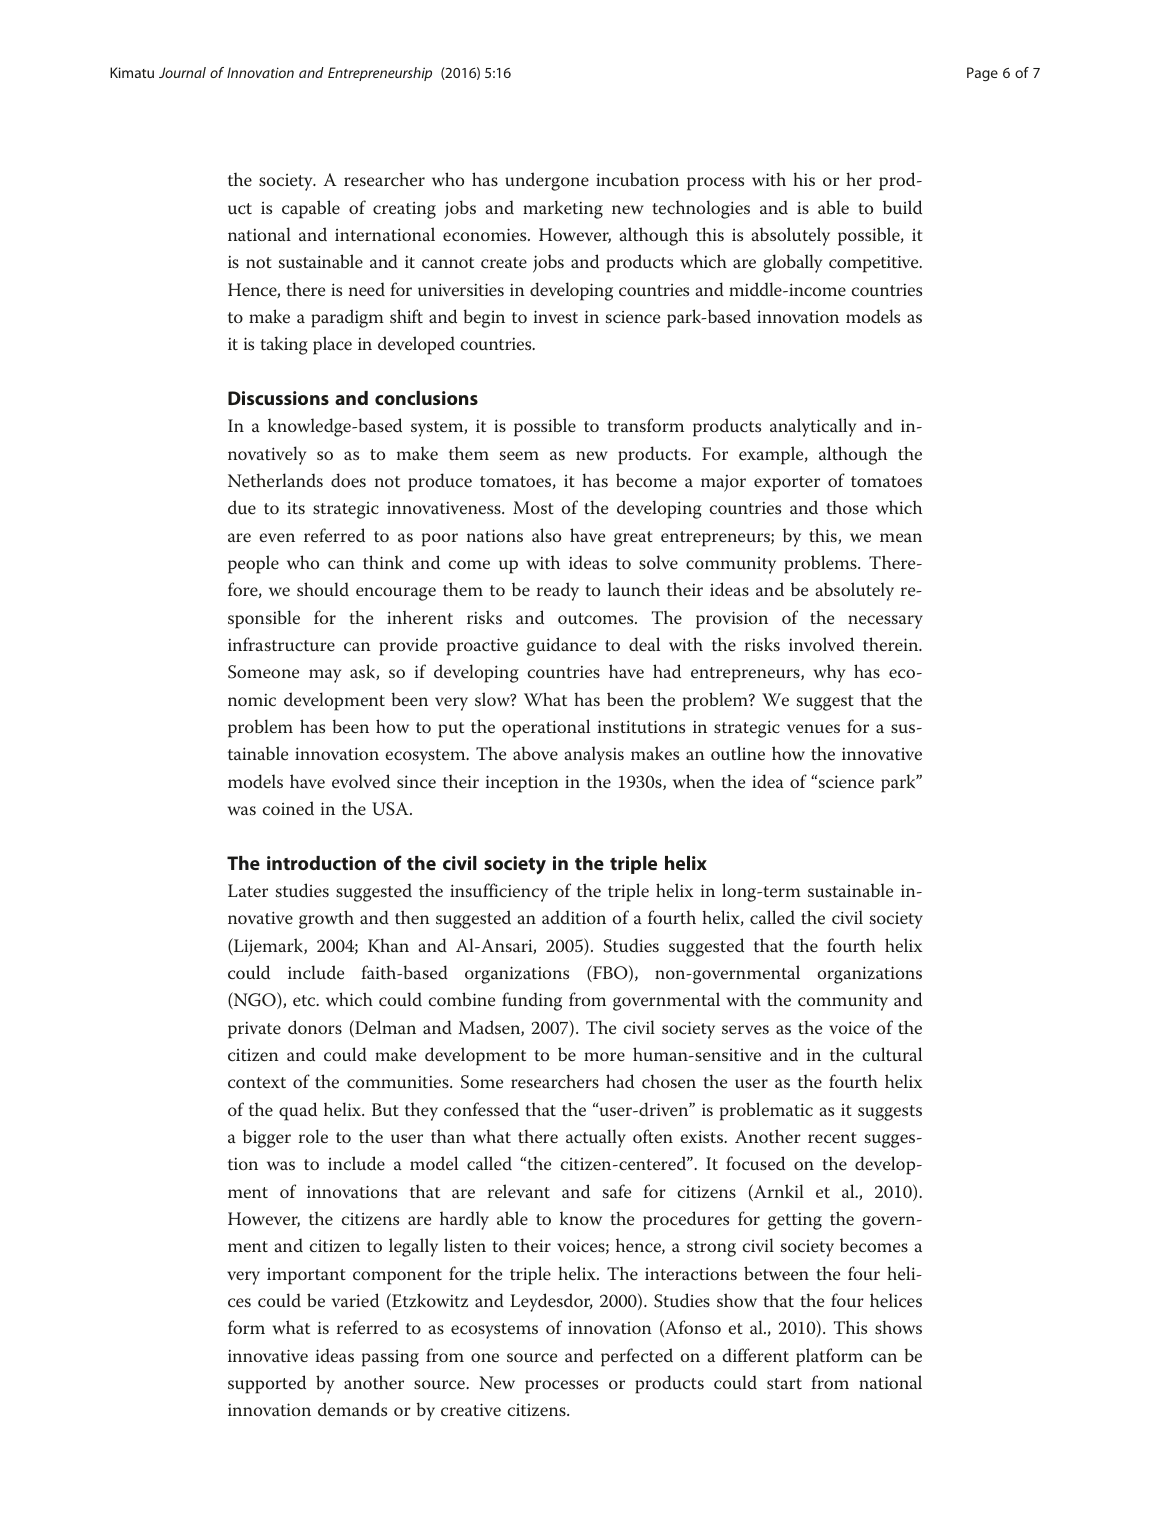  I want to click on Page, so click(982, 74).
